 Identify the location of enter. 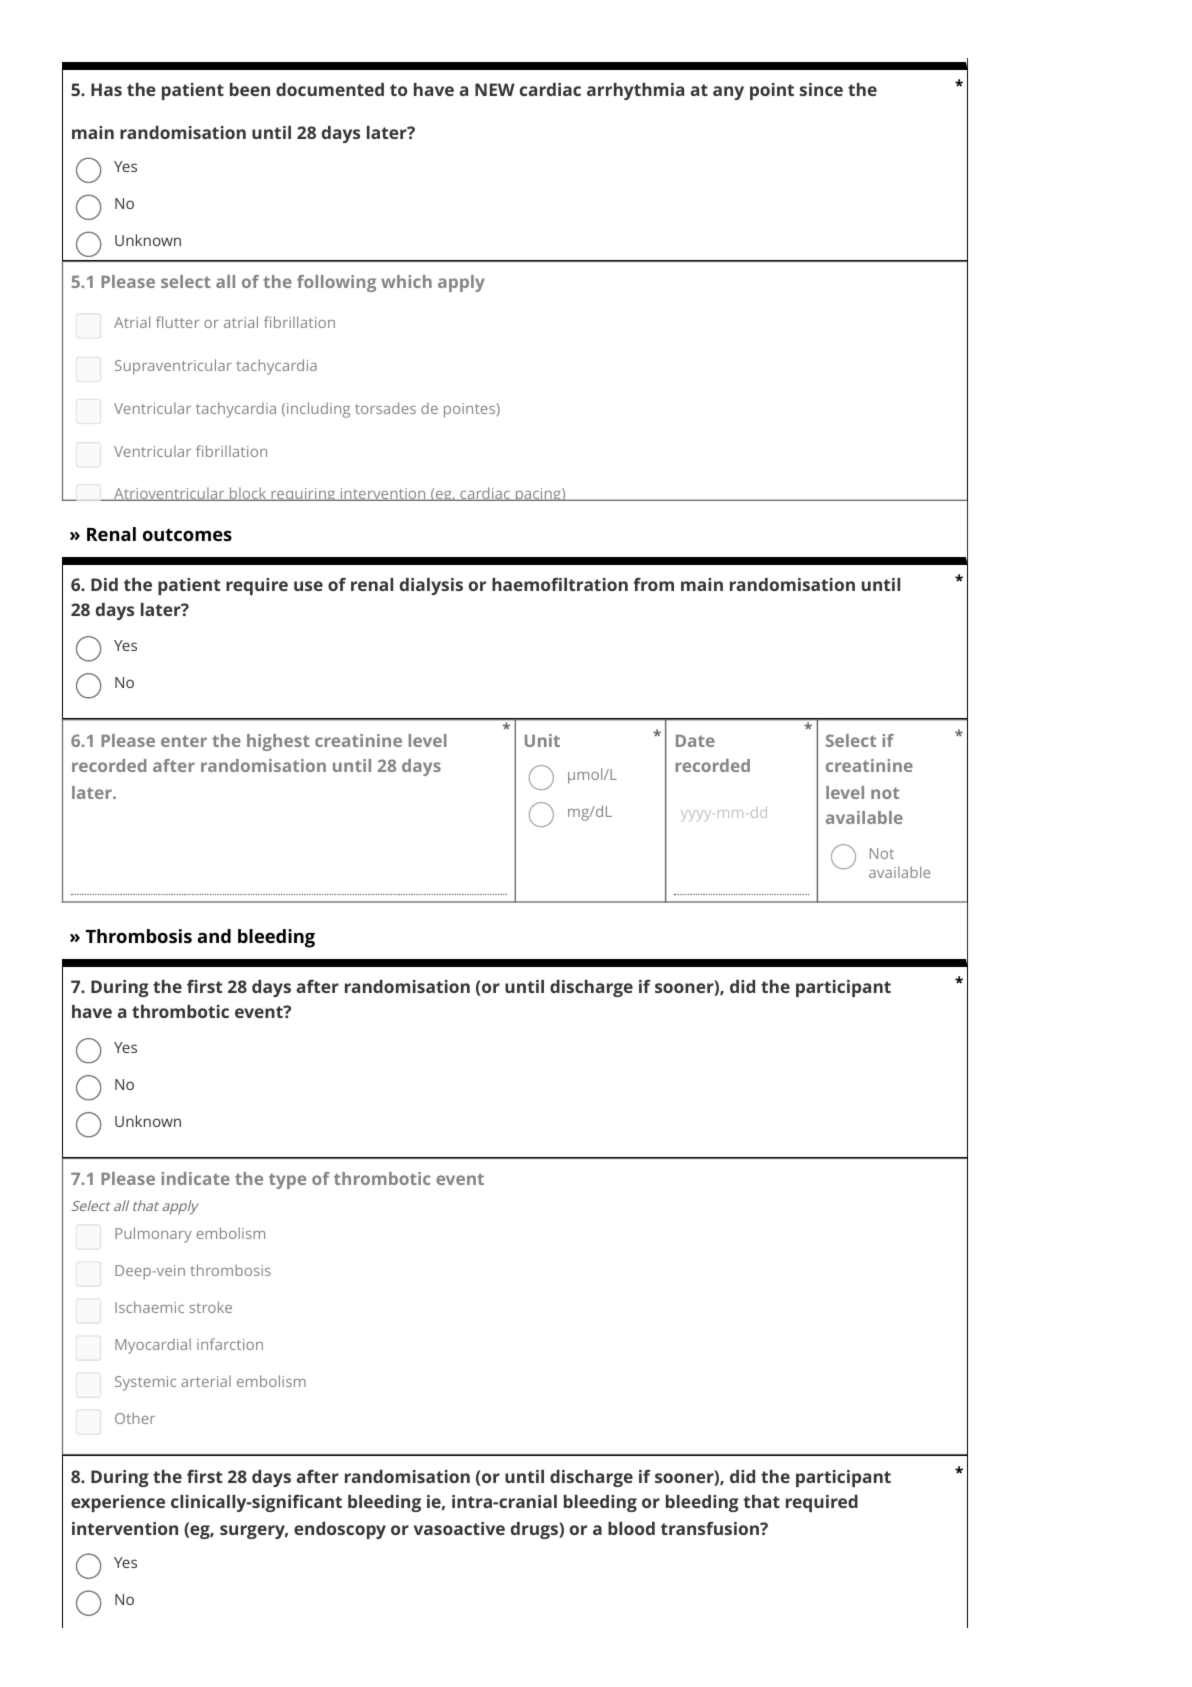
(184, 741).
